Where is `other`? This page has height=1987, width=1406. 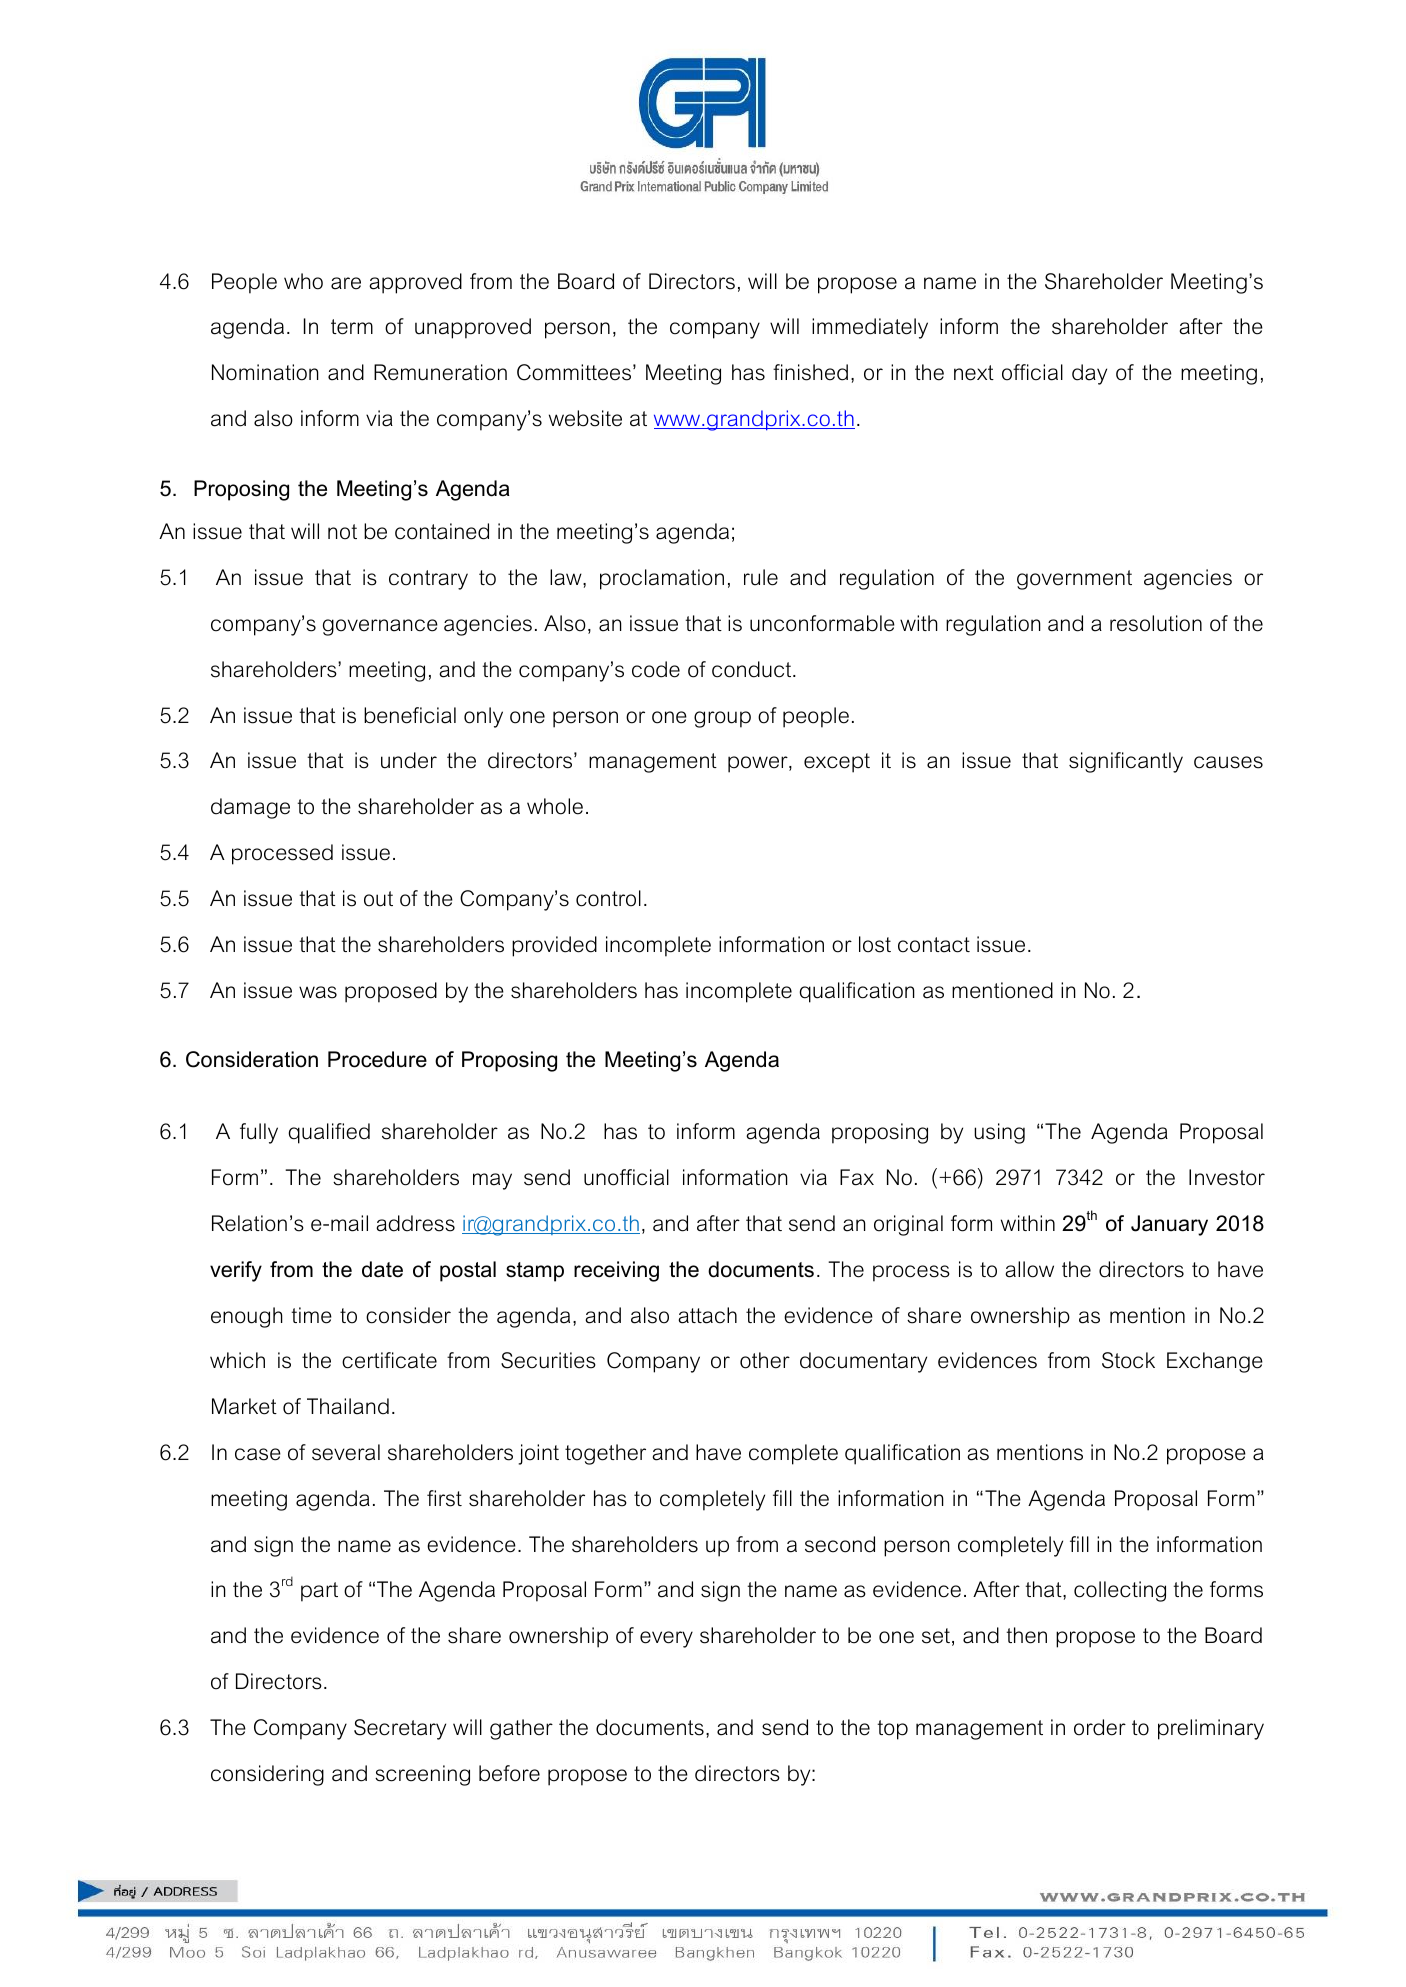
other is located at coordinates (765, 1360).
